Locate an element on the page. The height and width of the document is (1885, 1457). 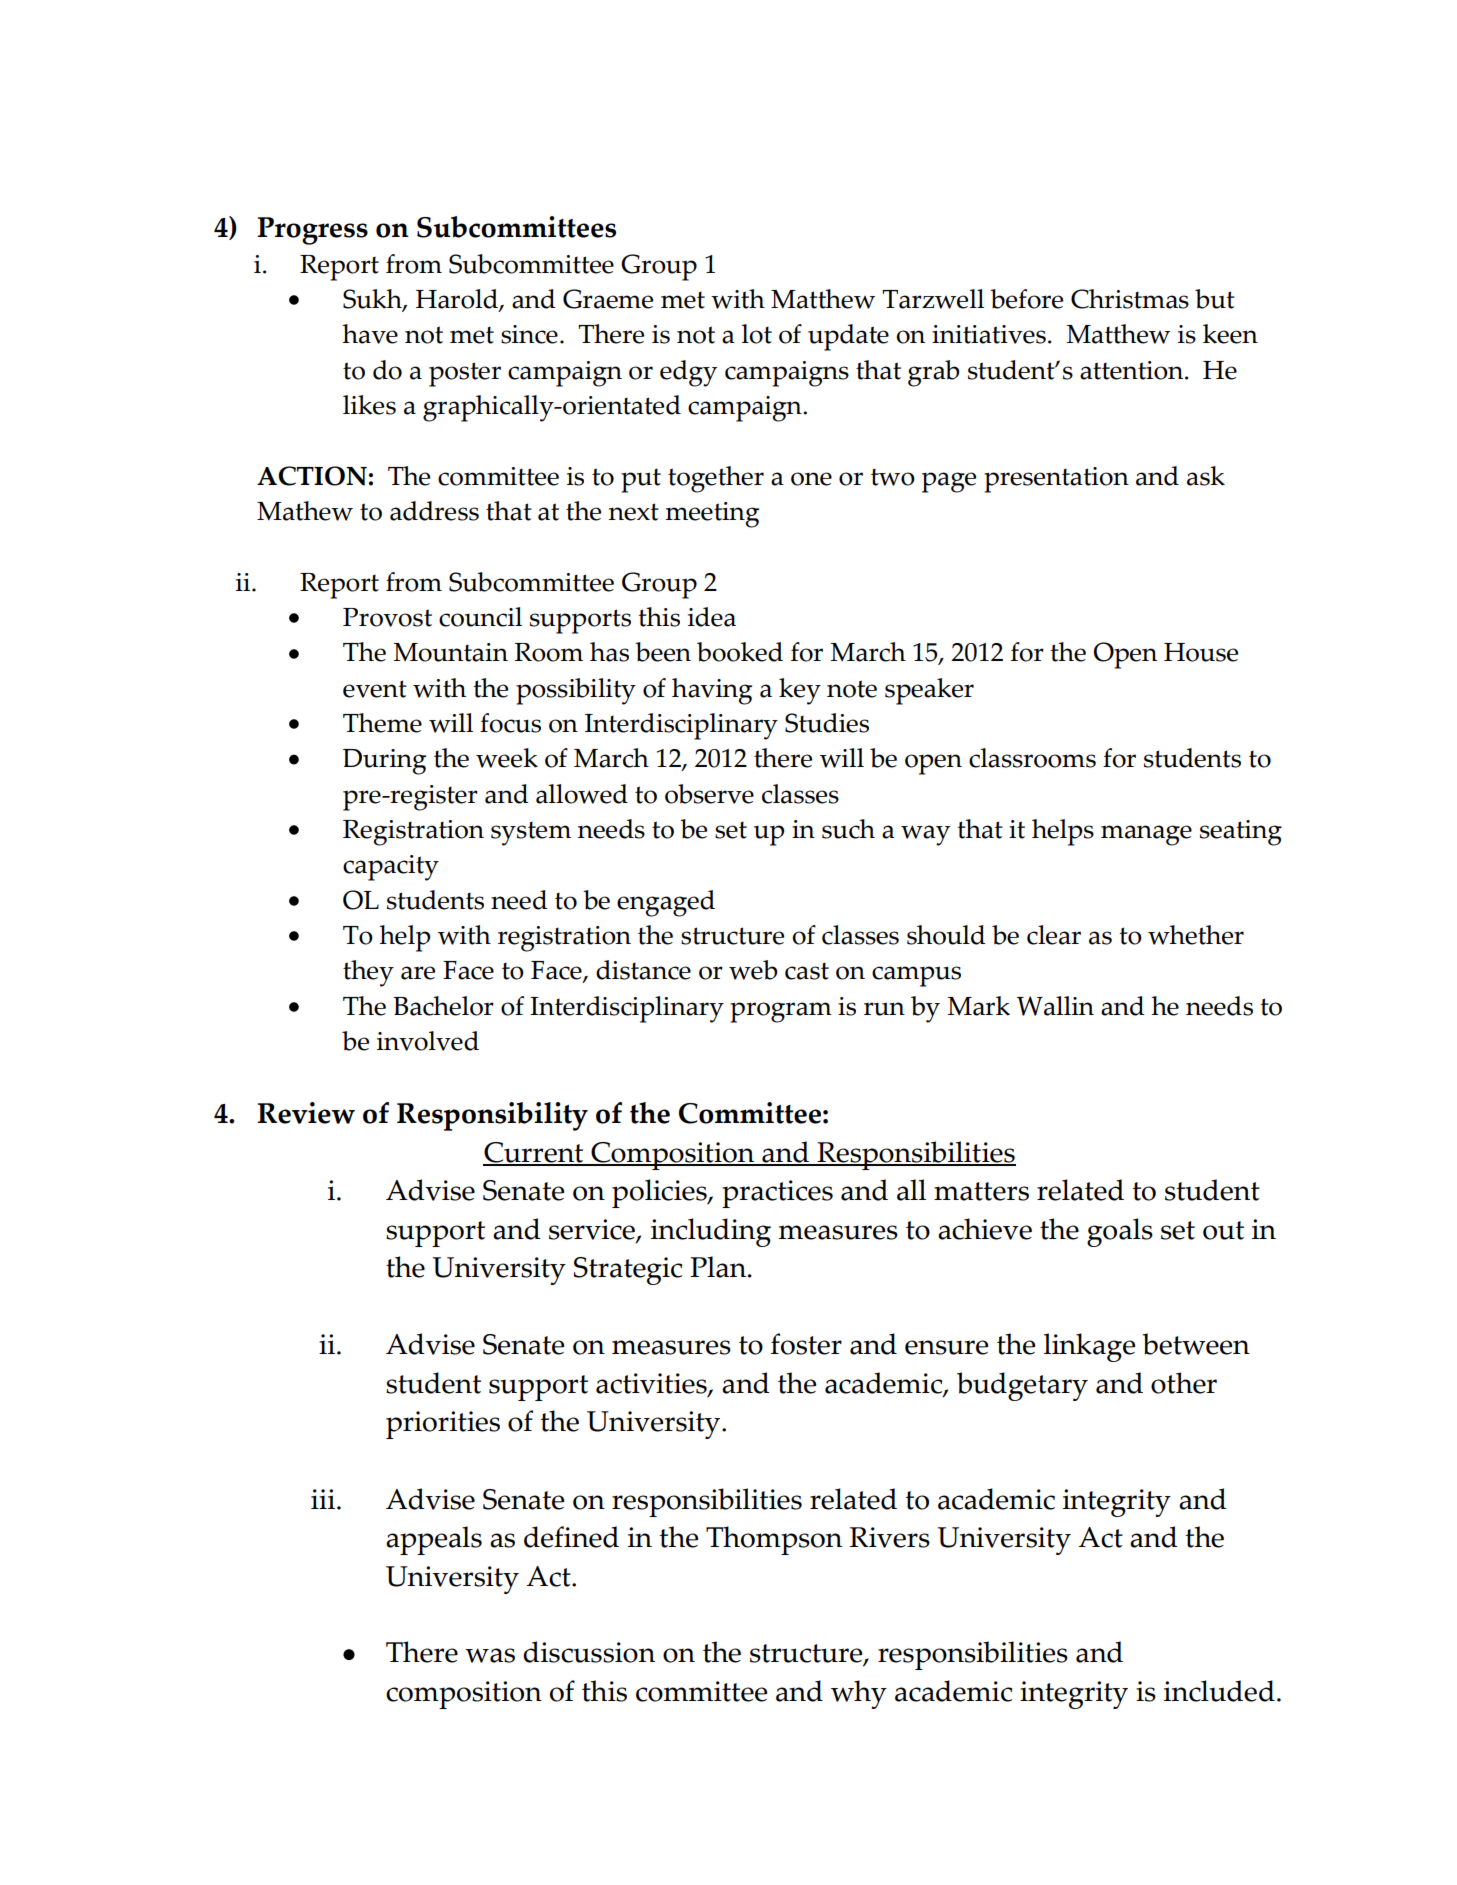
was is located at coordinates (490, 1655).
